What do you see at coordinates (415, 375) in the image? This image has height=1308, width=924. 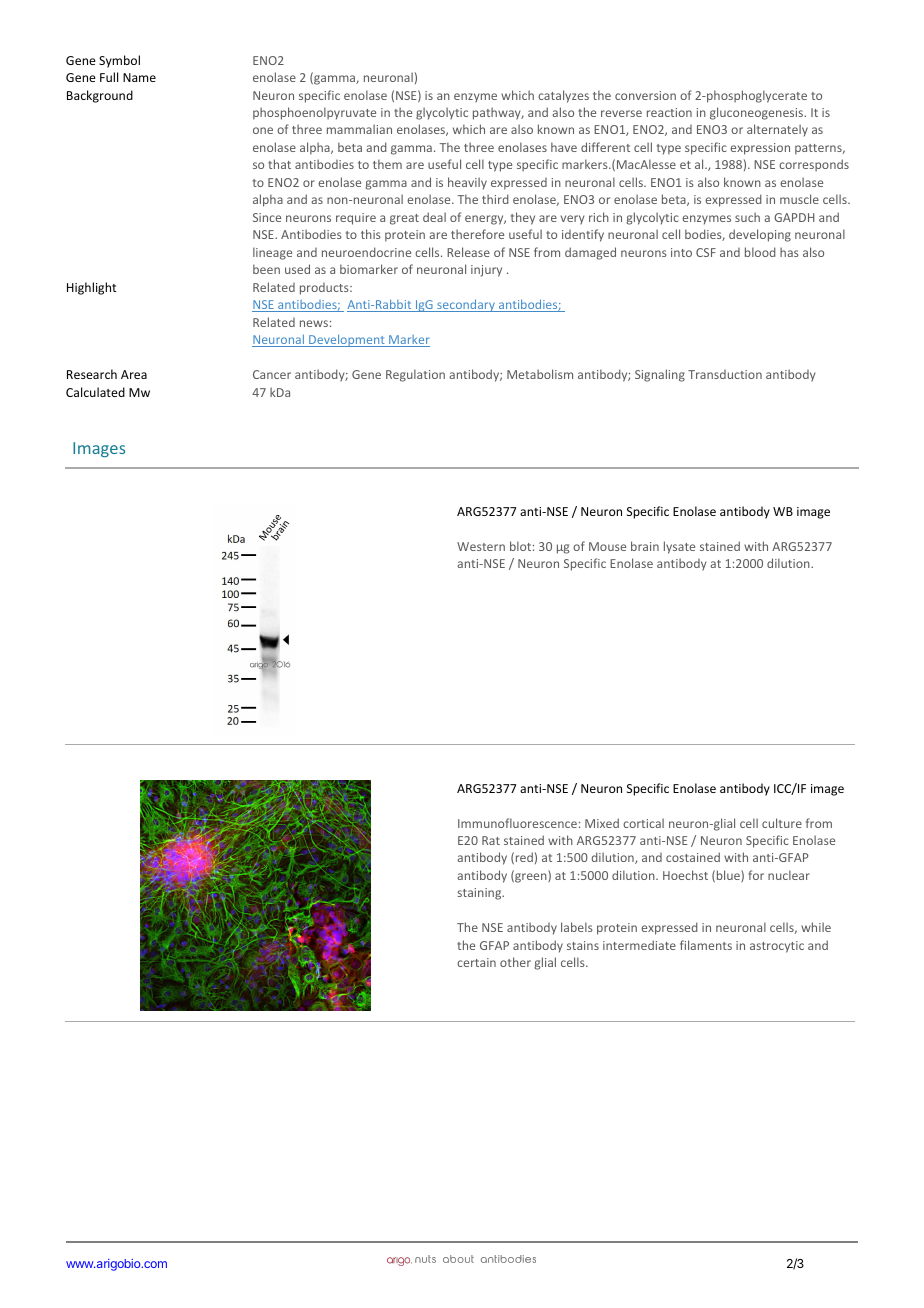 I see `Regulation` at bounding box center [415, 375].
